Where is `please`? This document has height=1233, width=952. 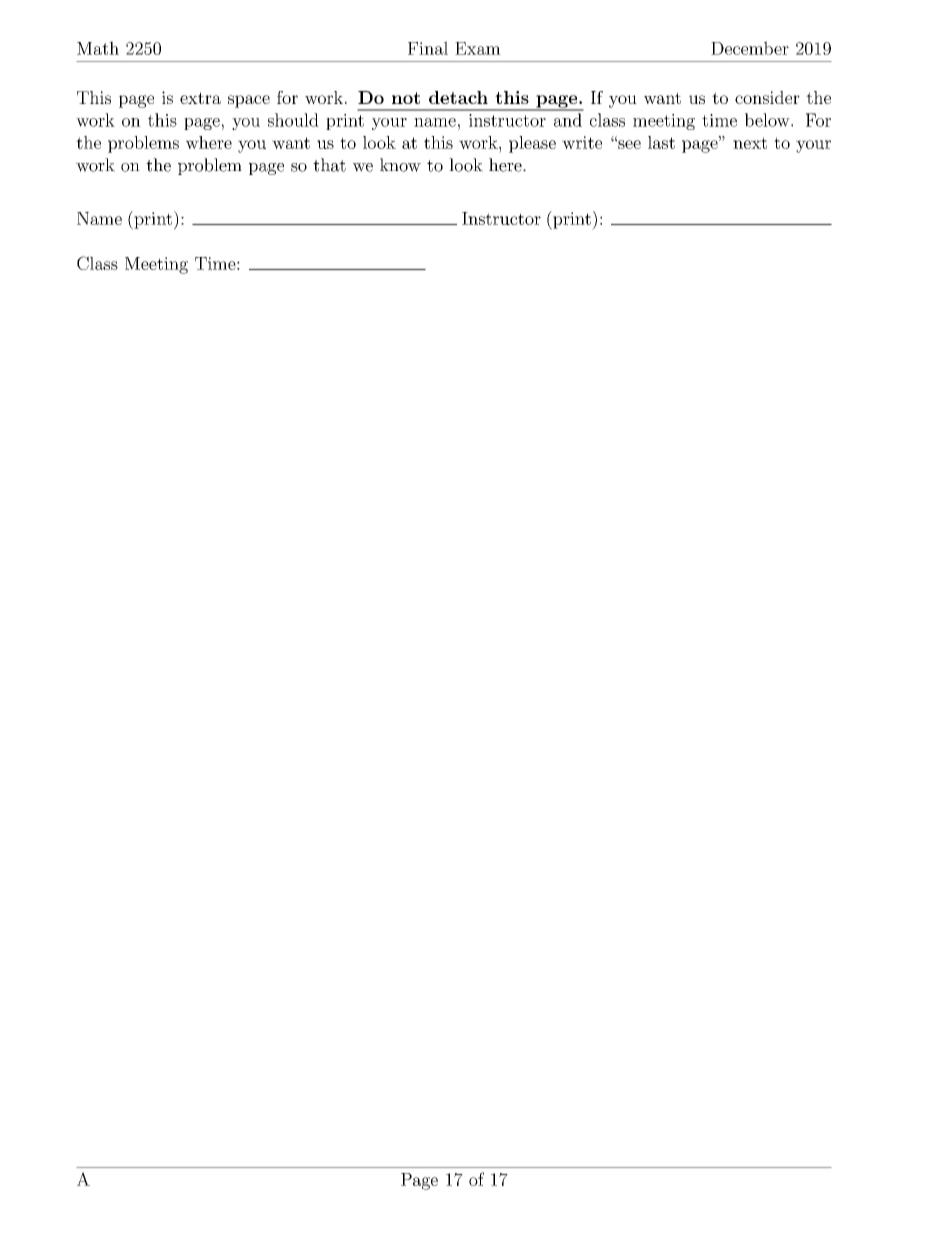
please is located at coordinates (532, 144).
